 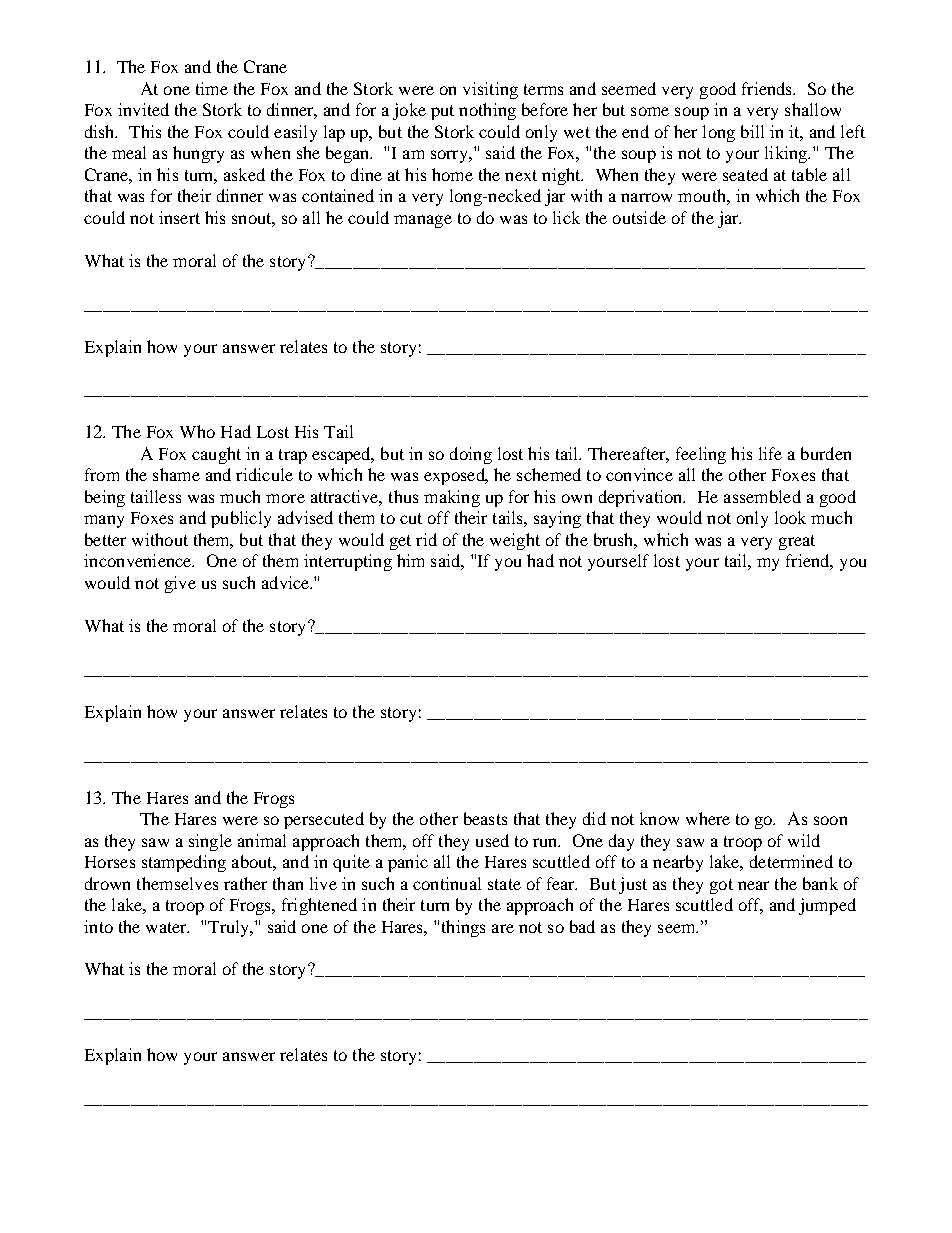 What do you see at coordinates (721, 886) in the document?
I see `got` at bounding box center [721, 886].
